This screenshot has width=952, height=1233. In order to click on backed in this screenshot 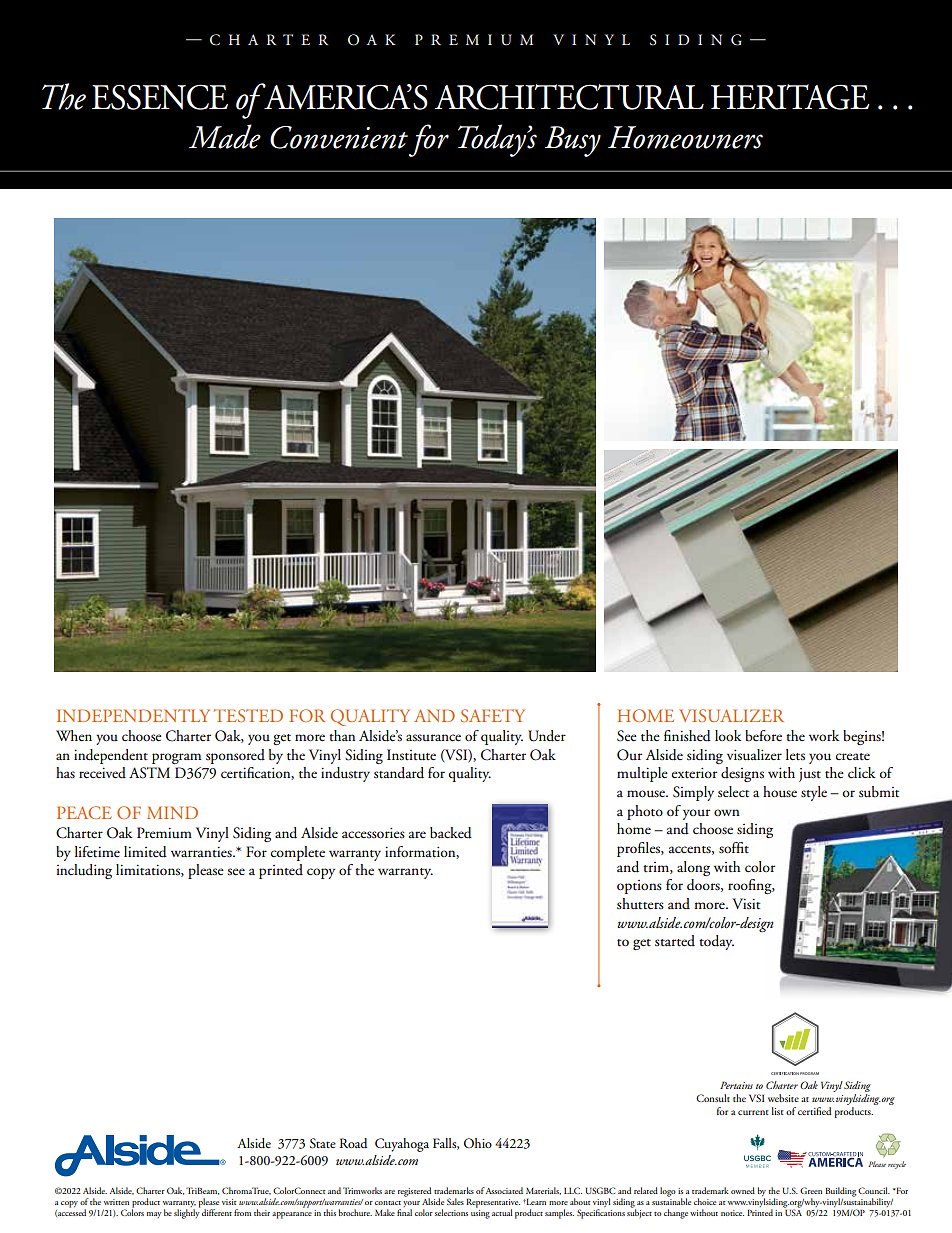, I will do `click(451, 833)`.
